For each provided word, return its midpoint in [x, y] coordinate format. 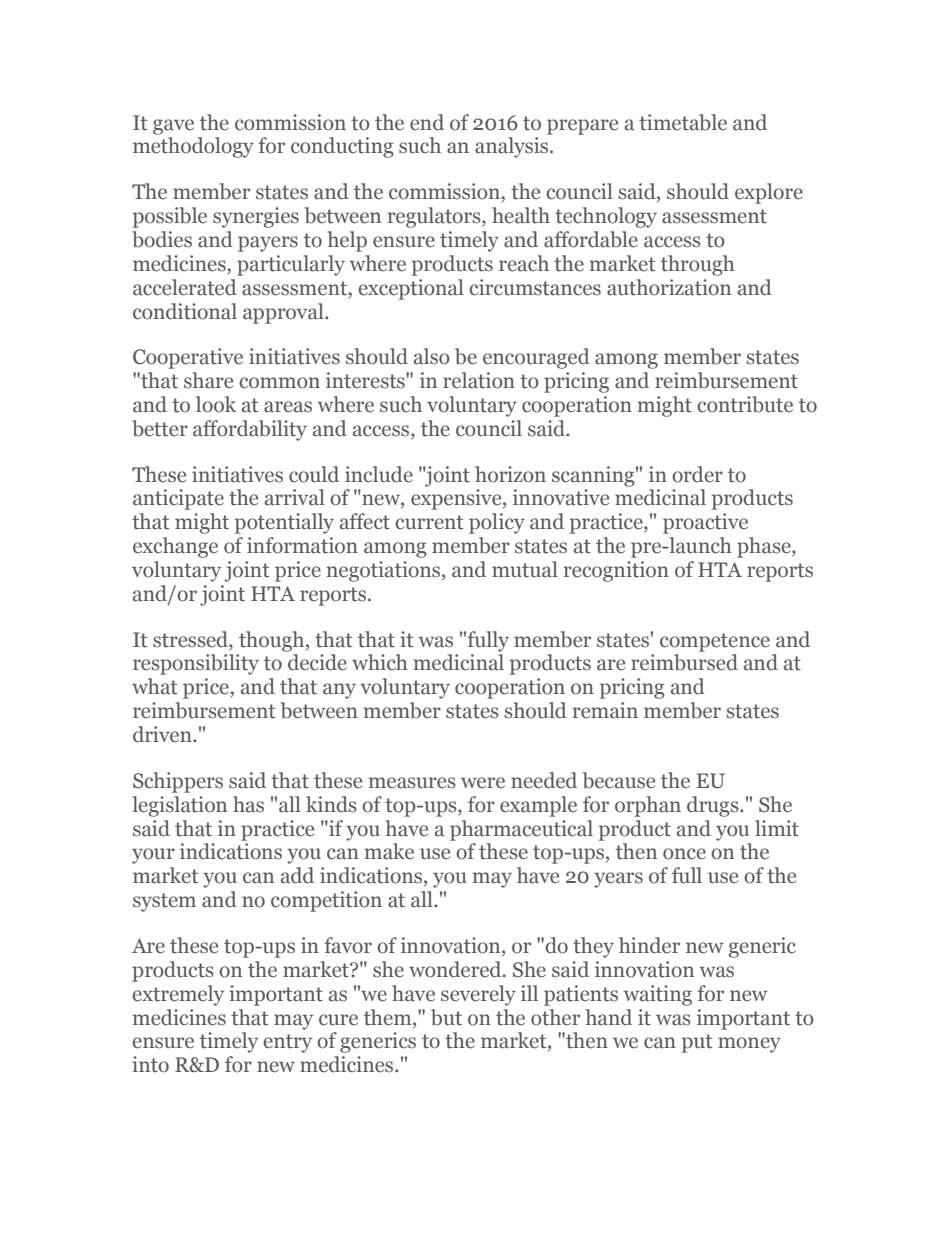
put [697, 1043]
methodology [193, 147]
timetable [683, 122]
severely [478, 995]
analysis [513, 147]
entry [287, 1043]
